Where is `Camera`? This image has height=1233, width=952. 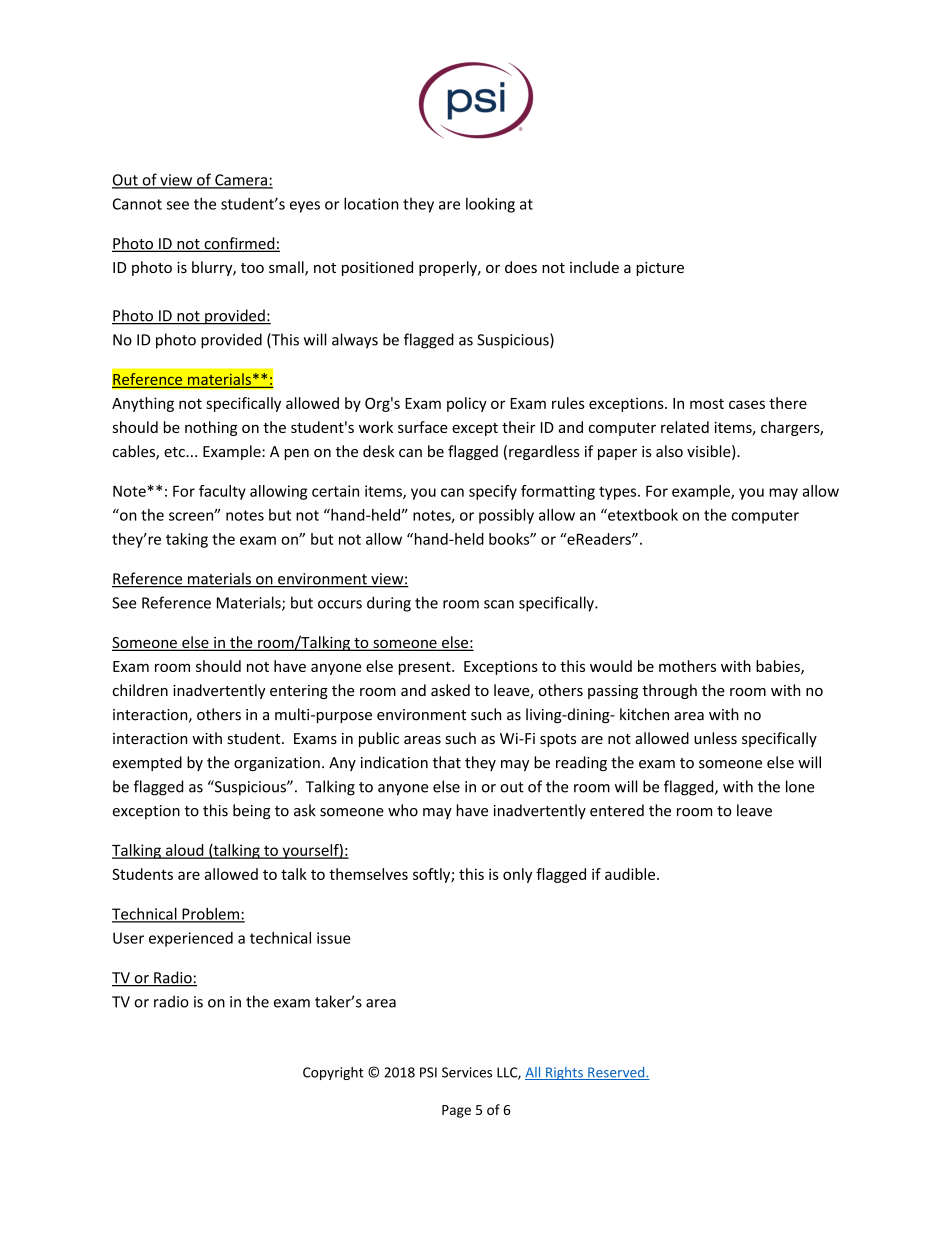 Camera is located at coordinates (241, 181).
